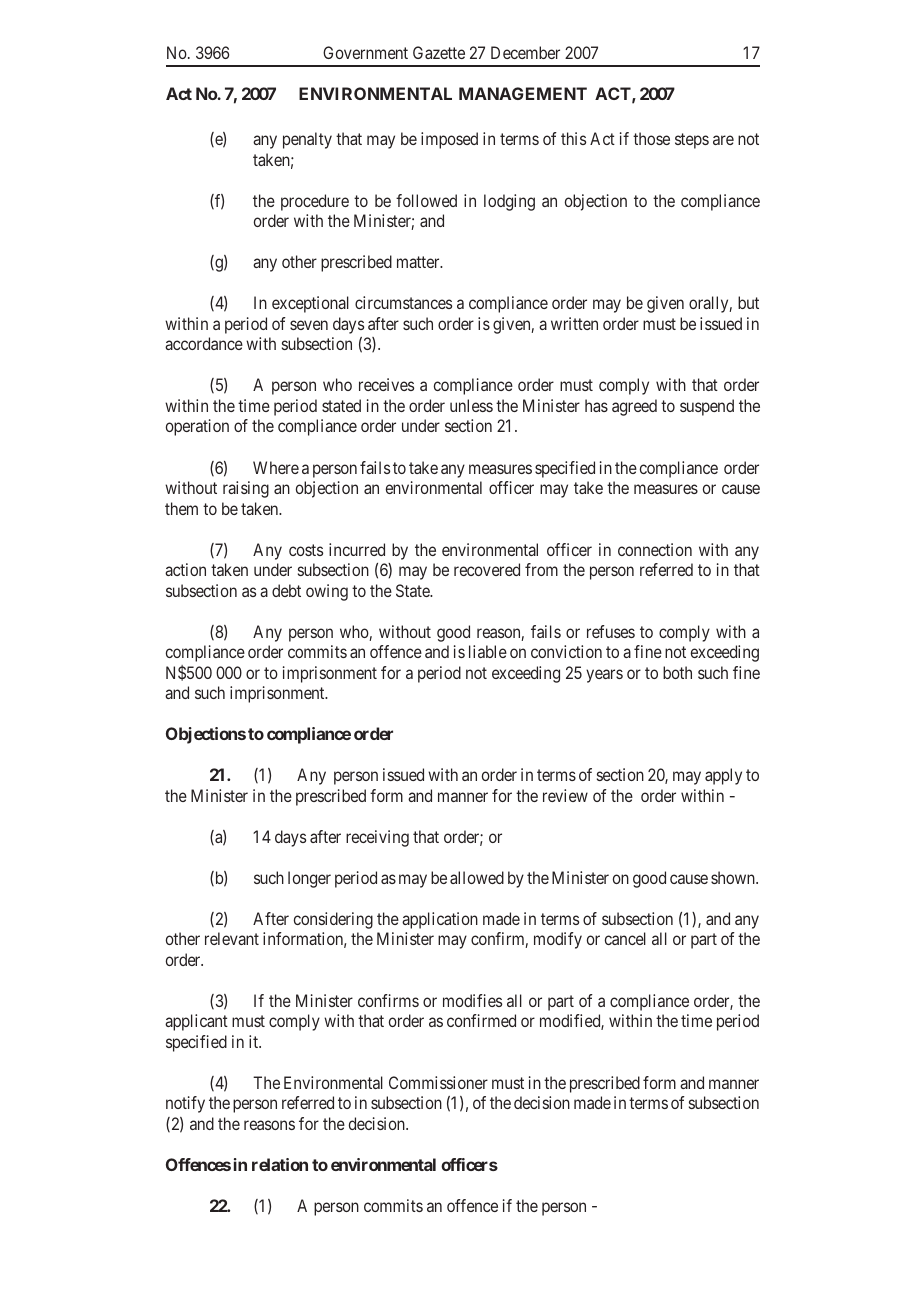 The height and width of the screenshot is (1308, 924). Describe the element at coordinates (487, 569) in the screenshot. I see `recovered` at that location.
